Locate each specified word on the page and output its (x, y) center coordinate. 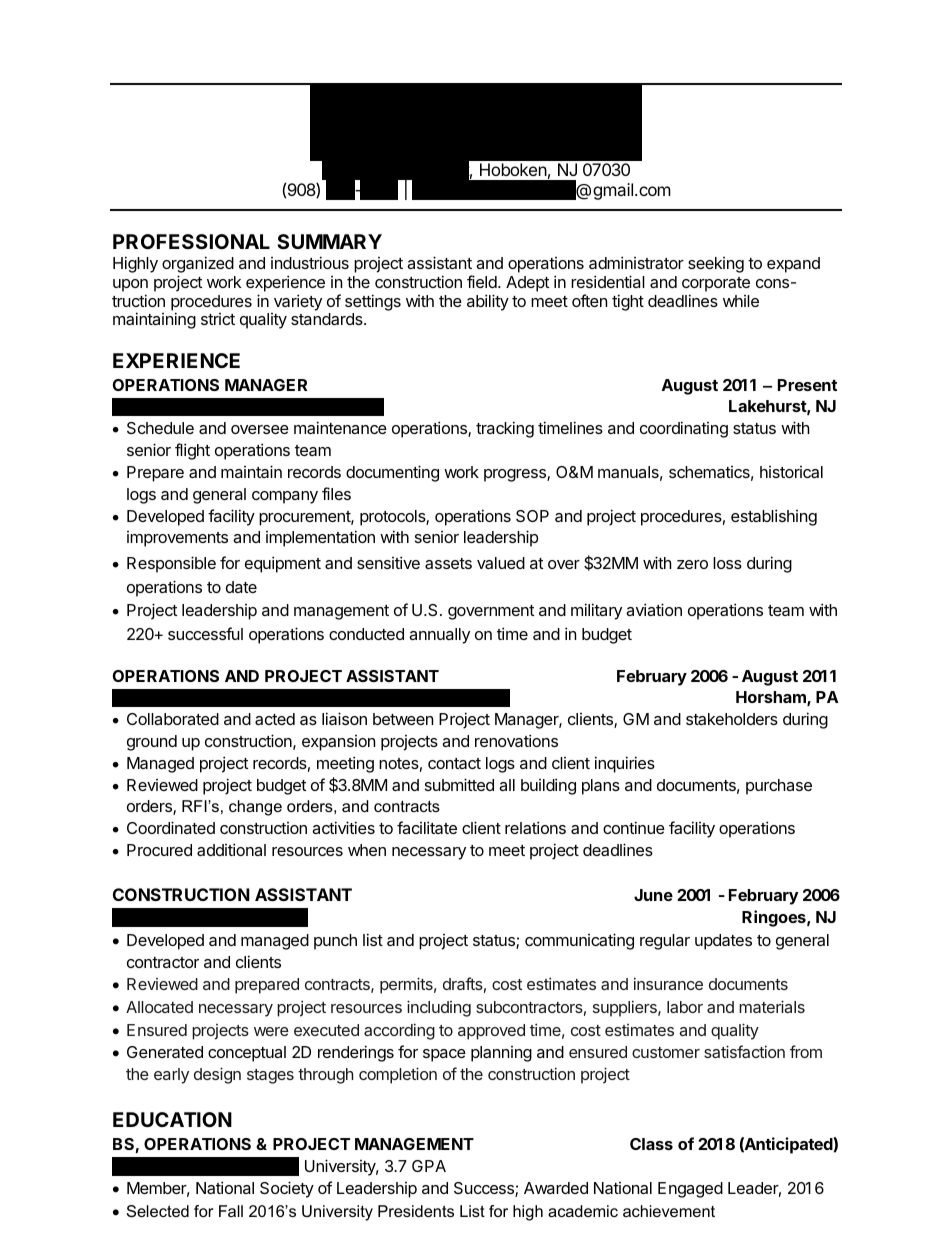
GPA (429, 1166)
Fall (231, 1211)
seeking (716, 265)
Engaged (690, 1190)
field (483, 281)
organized (198, 264)
